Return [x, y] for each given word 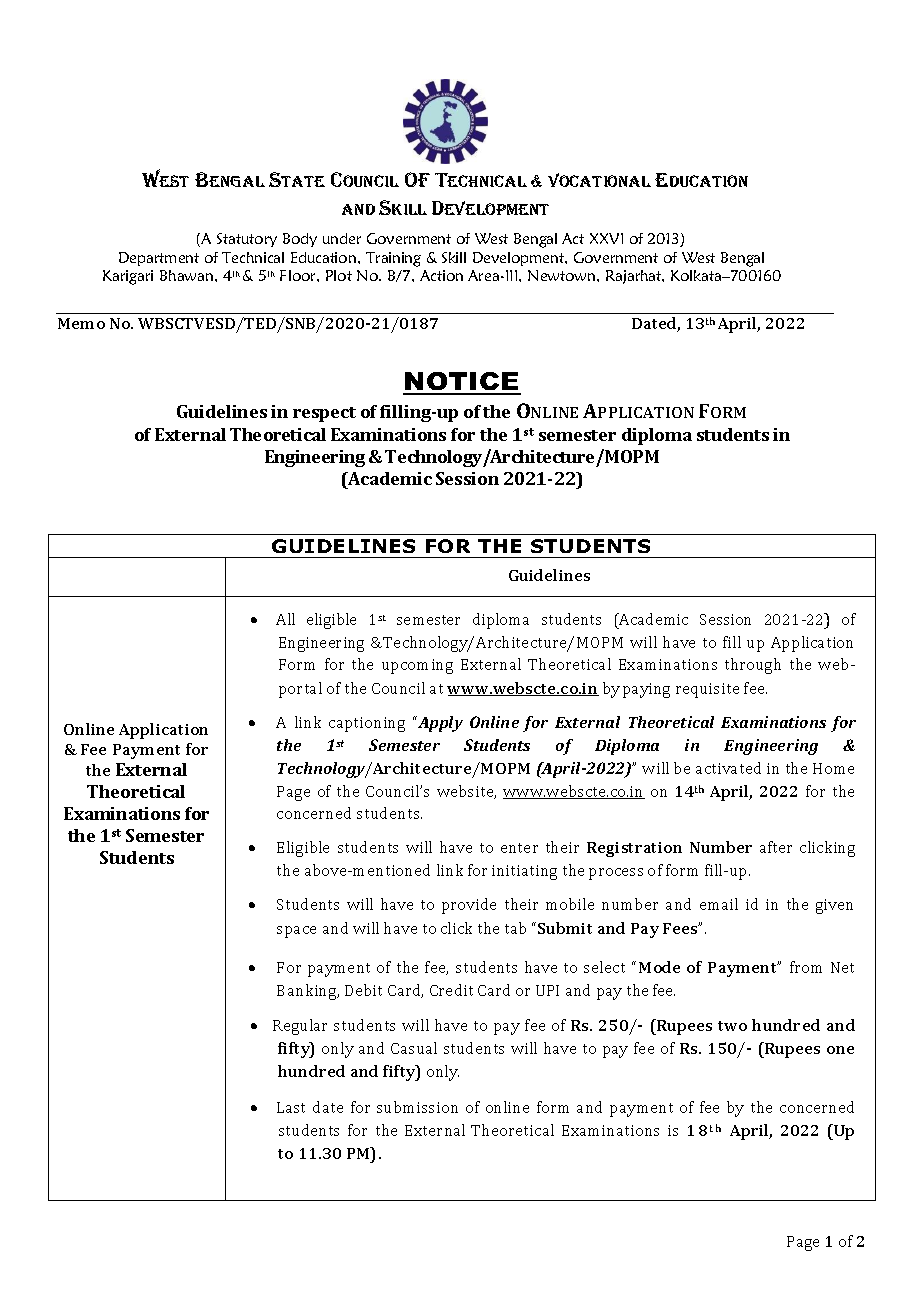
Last [291, 1107]
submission [417, 1107]
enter [519, 848]
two [732, 1026]
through [753, 666]
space [296, 932]
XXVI [606, 238]
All [285, 619]
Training [393, 259]
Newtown [563, 275]
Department [159, 259]
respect [324, 414]
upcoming [417, 666]
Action [441, 275]
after [776, 847]
